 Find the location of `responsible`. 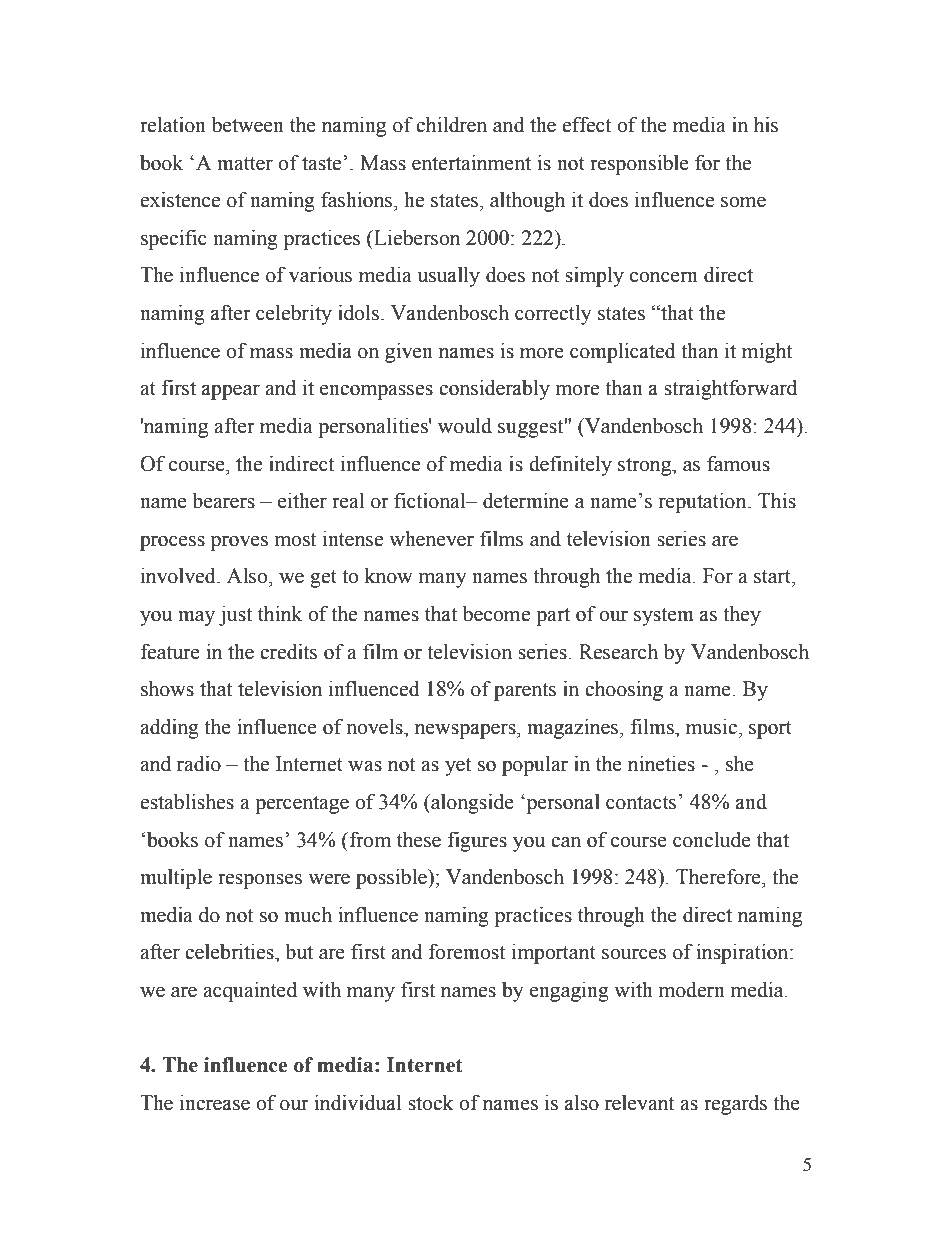

responsible is located at coordinates (639, 165).
